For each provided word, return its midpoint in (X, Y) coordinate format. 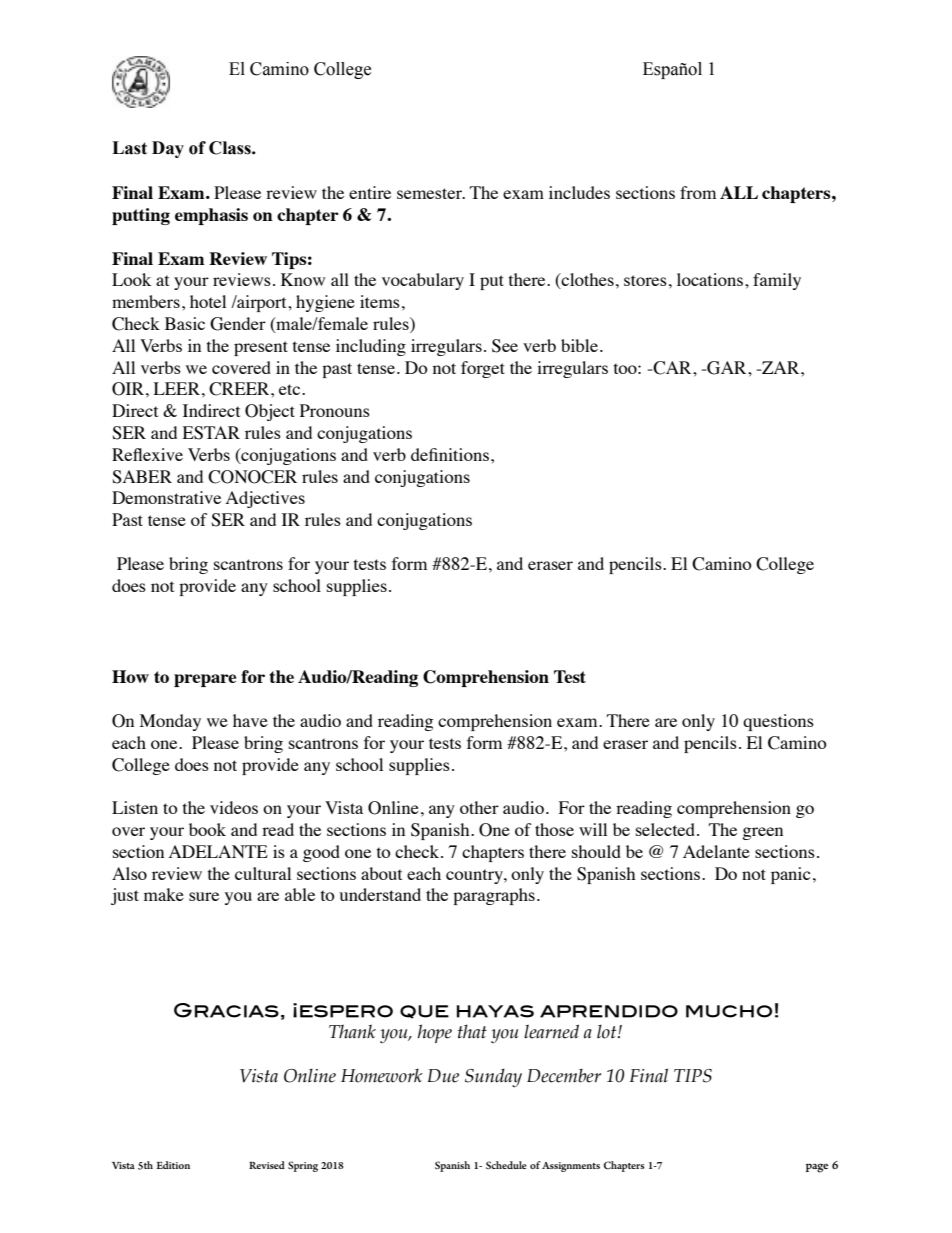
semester (430, 193)
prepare (205, 680)
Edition (173, 1165)
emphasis (211, 216)
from (698, 192)
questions (778, 722)
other (479, 807)
